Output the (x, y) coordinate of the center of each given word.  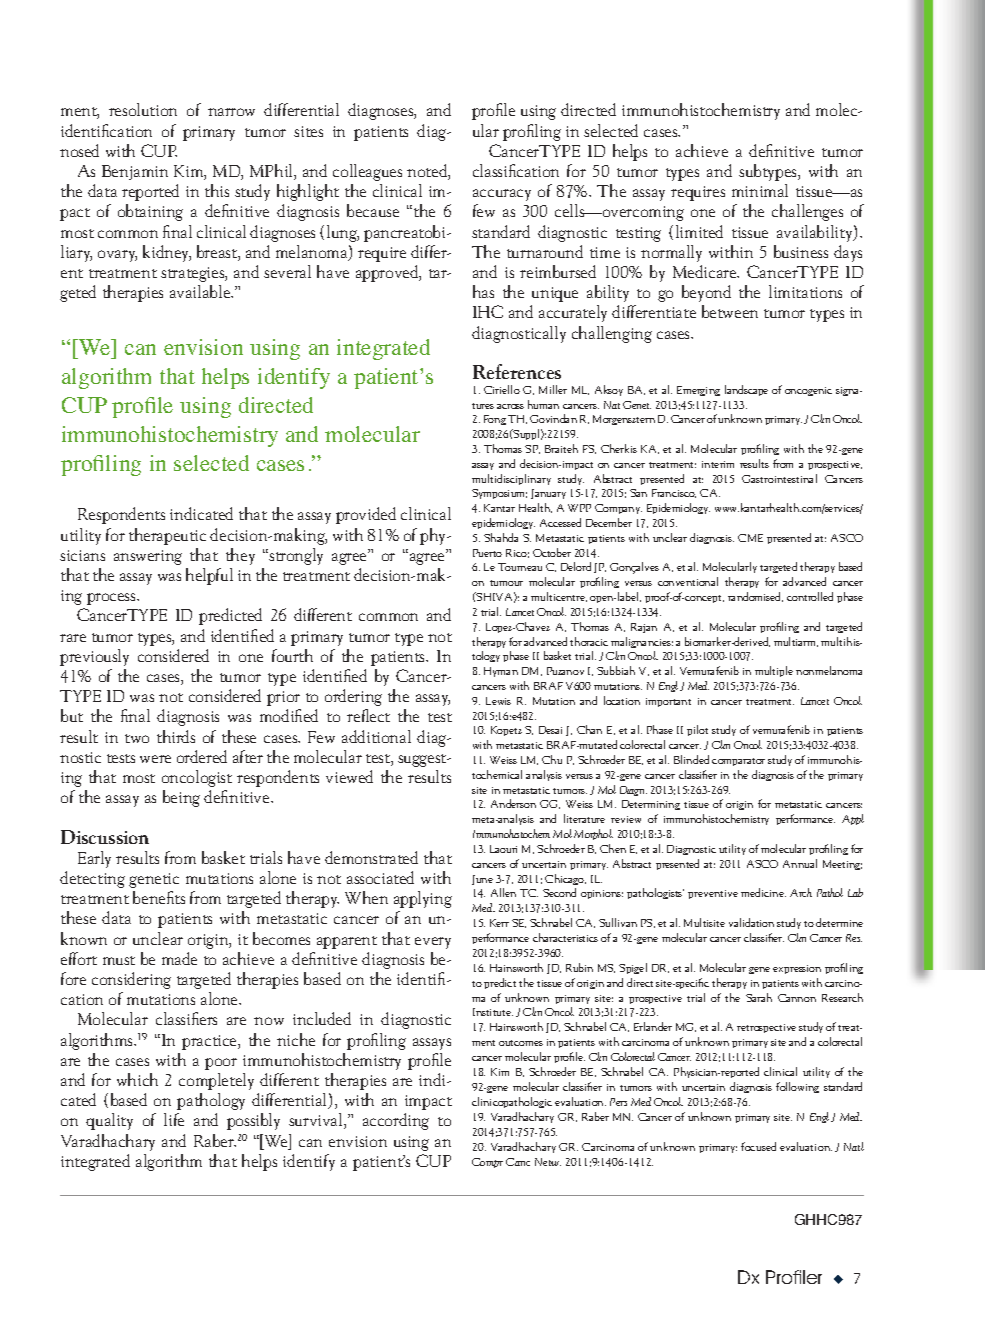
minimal (760, 190)
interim (718, 464)
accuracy (502, 195)
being (181, 798)
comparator (738, 762)
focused (758, 1146)
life (174, 1119)
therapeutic (167, 536)
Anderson (513, 803)
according (396, 1121)
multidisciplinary (511, 479)
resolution (143, 109)
